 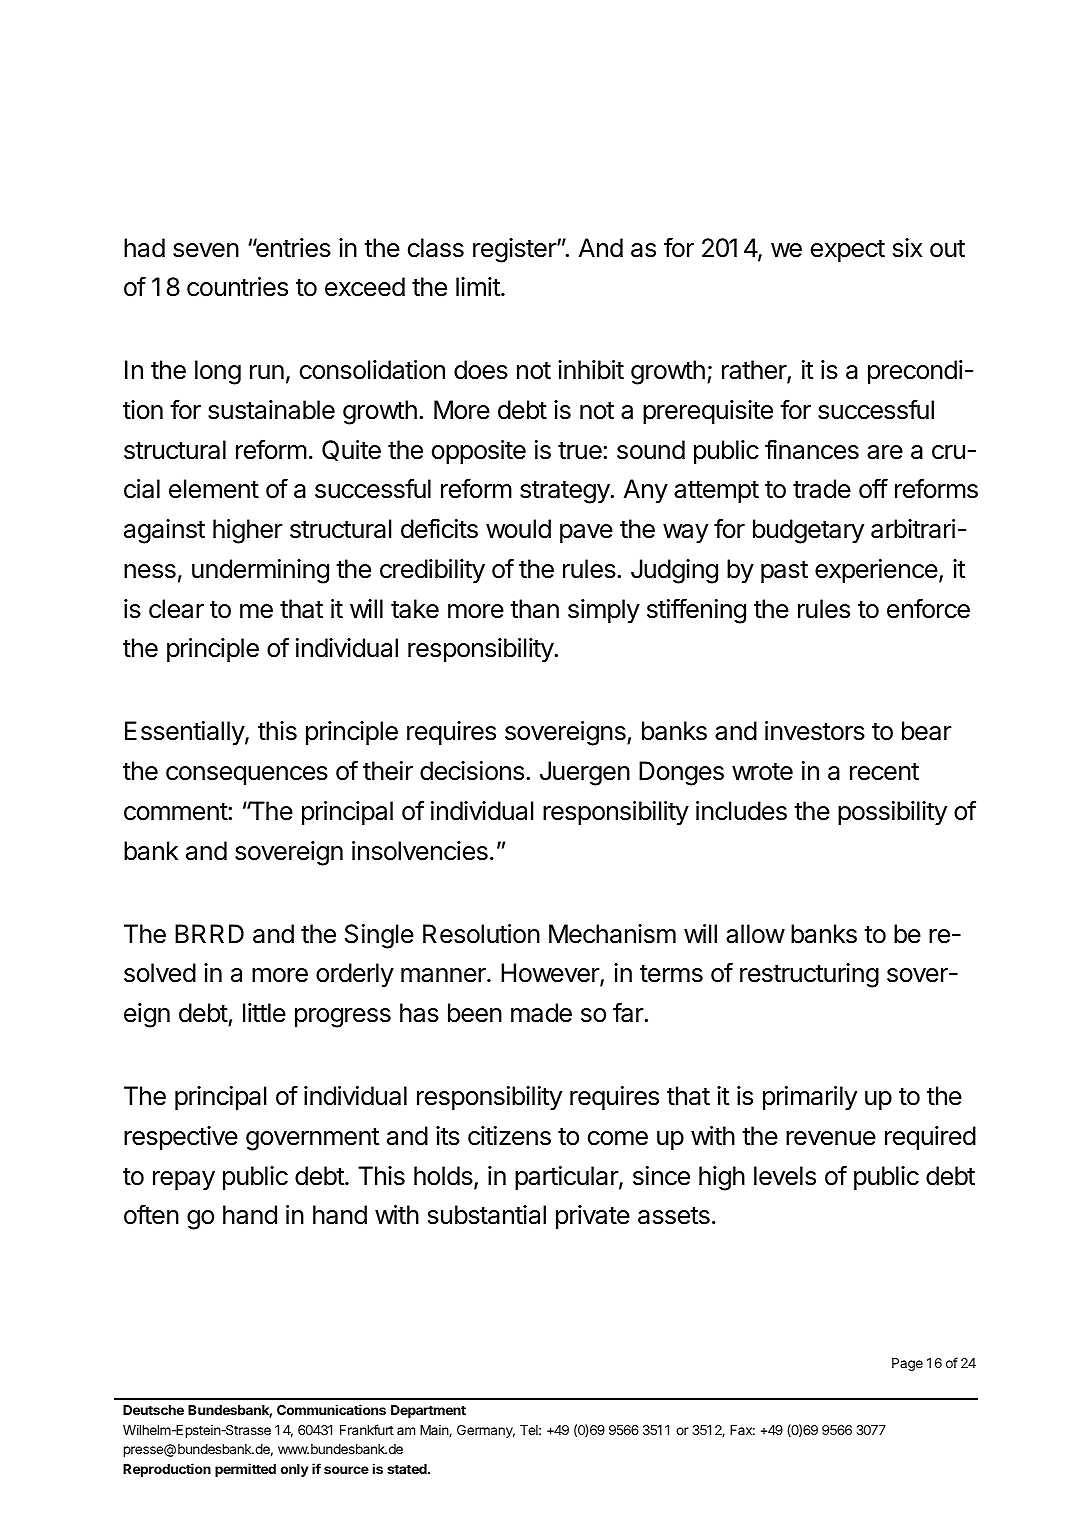 What do you see at coordinates (245, 1470) in the screenshot?
I see `permitted` at bounding box center [245, 1470].
